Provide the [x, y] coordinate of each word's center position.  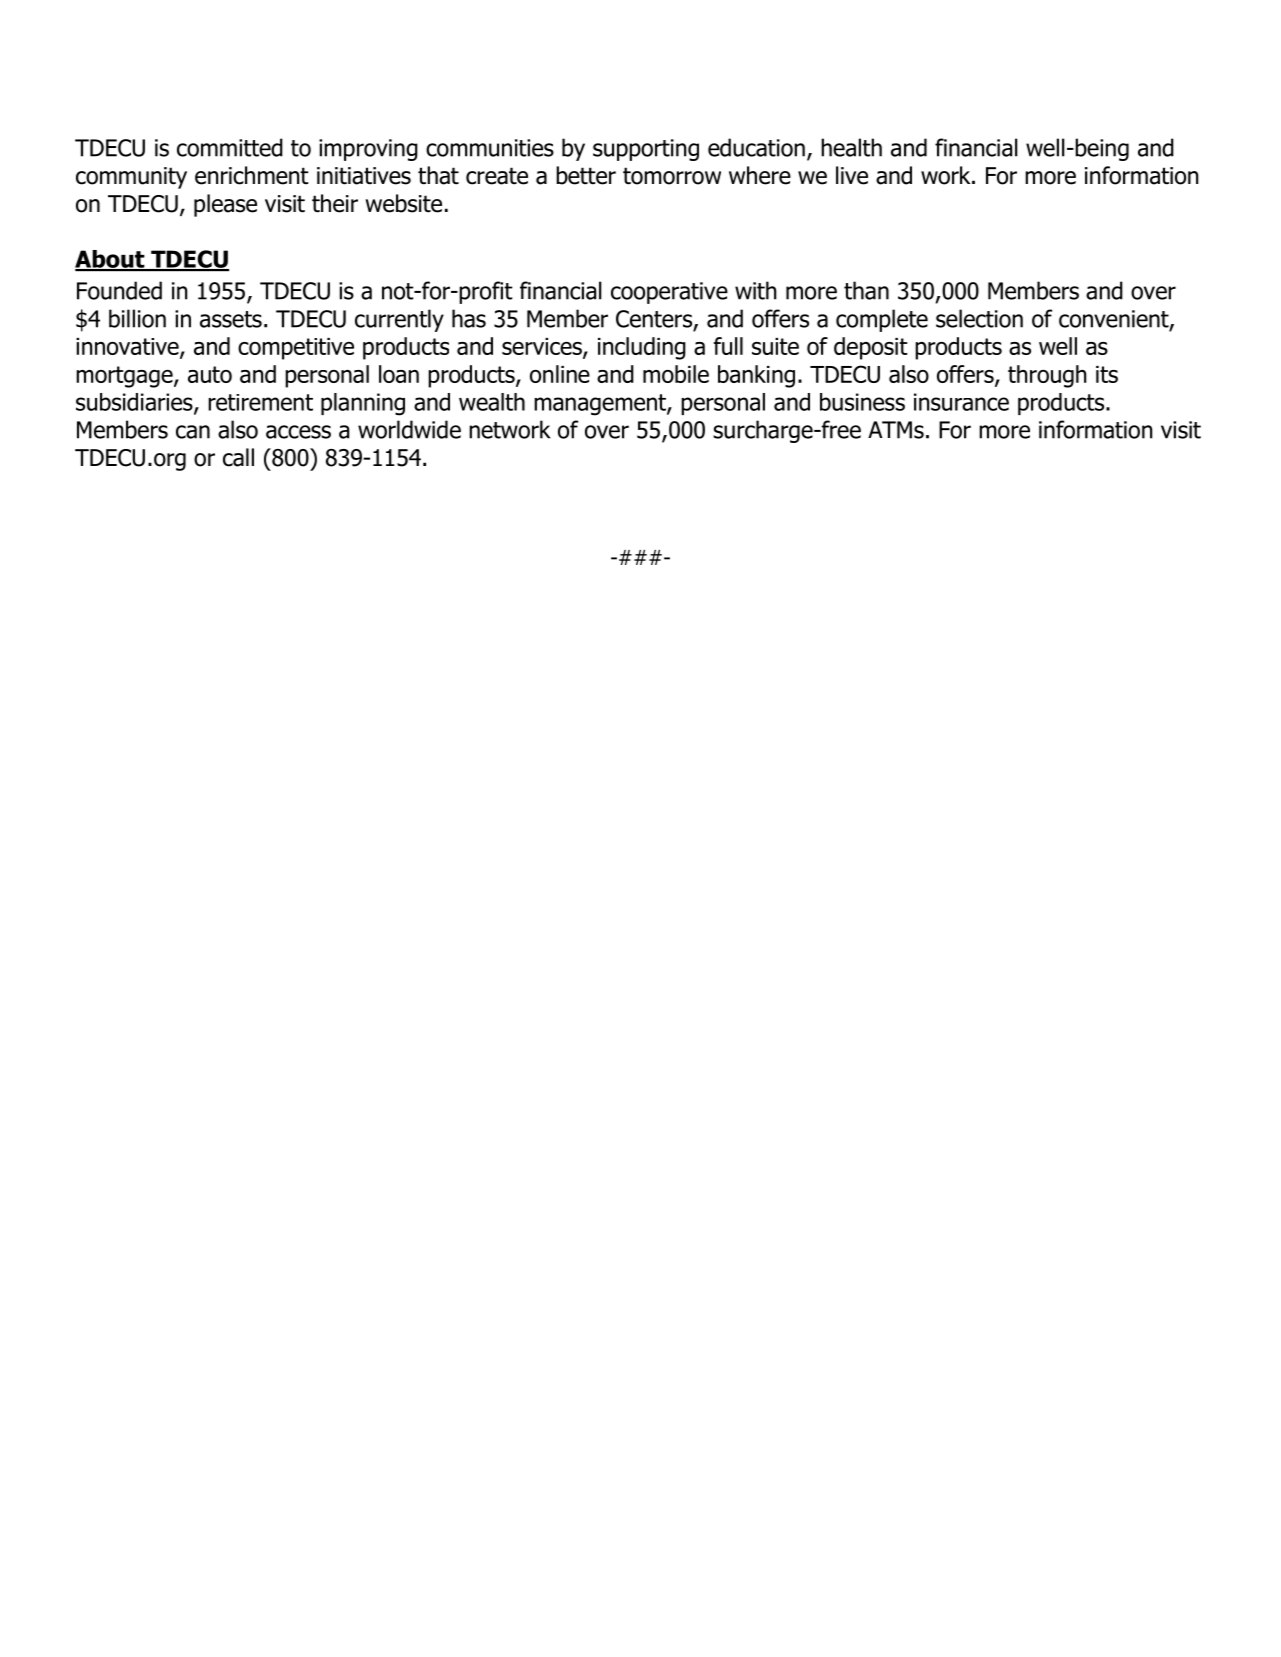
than [866, 290]
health [851, 147]
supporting [646, 150]
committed [230, 147]
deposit [871, 348]
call [238, 457]
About [111, 260]
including [642, 348]
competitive [296, 349]
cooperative [669, 293]
